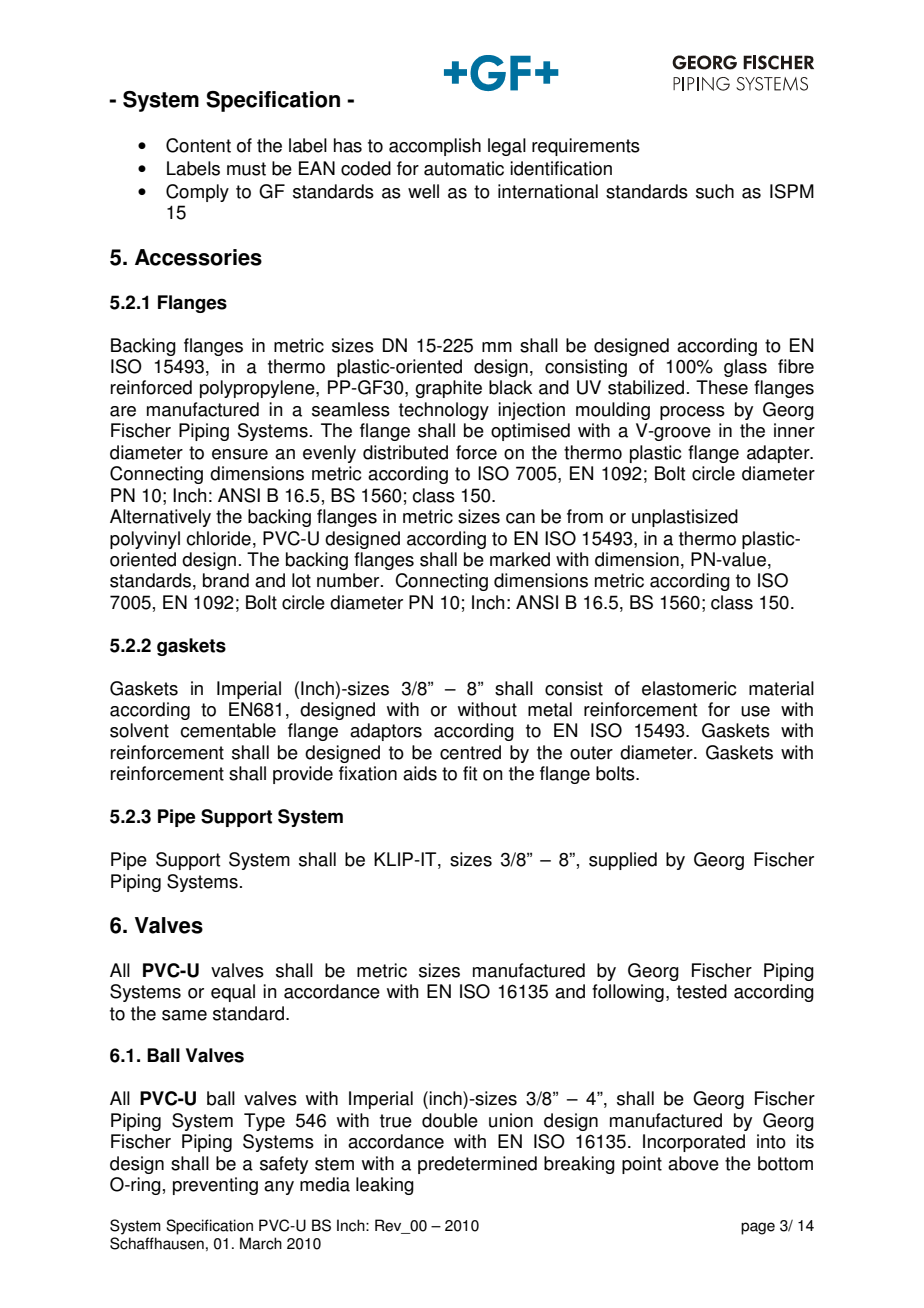 The width and height of the screenshot is (924, 1308). Describe the element at coordinates (520, 518) in the screenshot. I see `can` at that location.
